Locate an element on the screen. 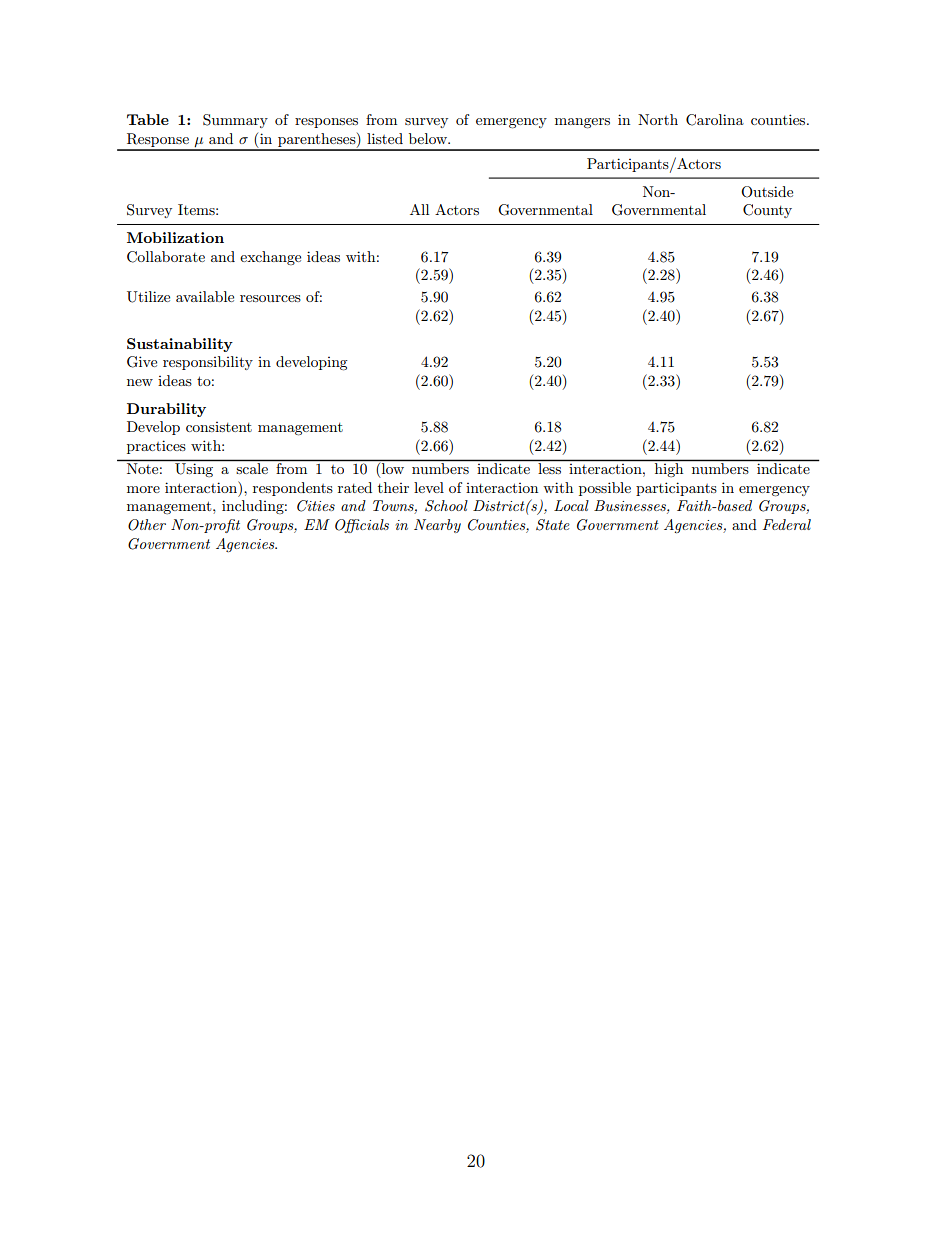 The height and width of the screenshot is (1233, 952). Carolina is located at coordinates (715, 120).
